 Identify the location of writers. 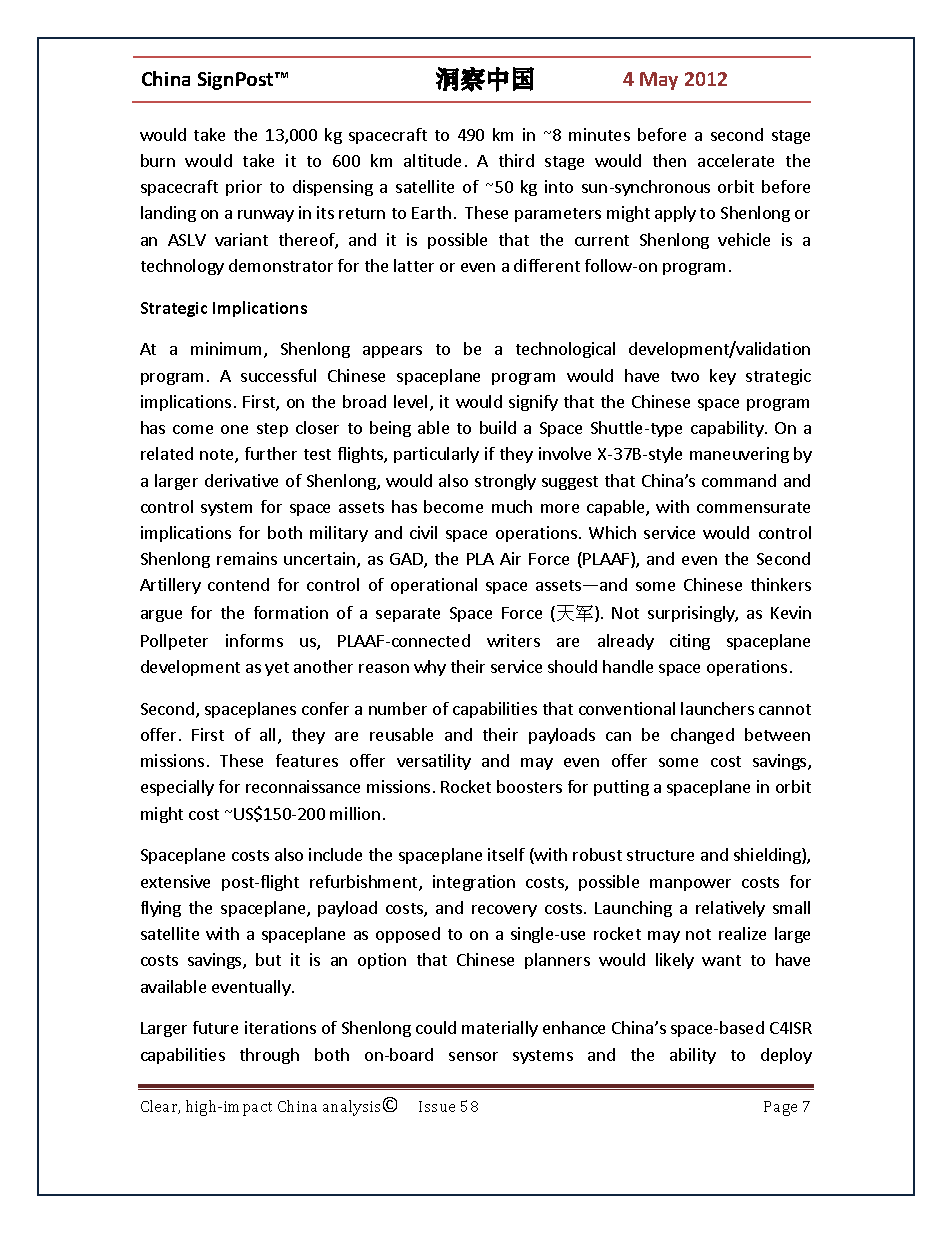
(513, 640).
